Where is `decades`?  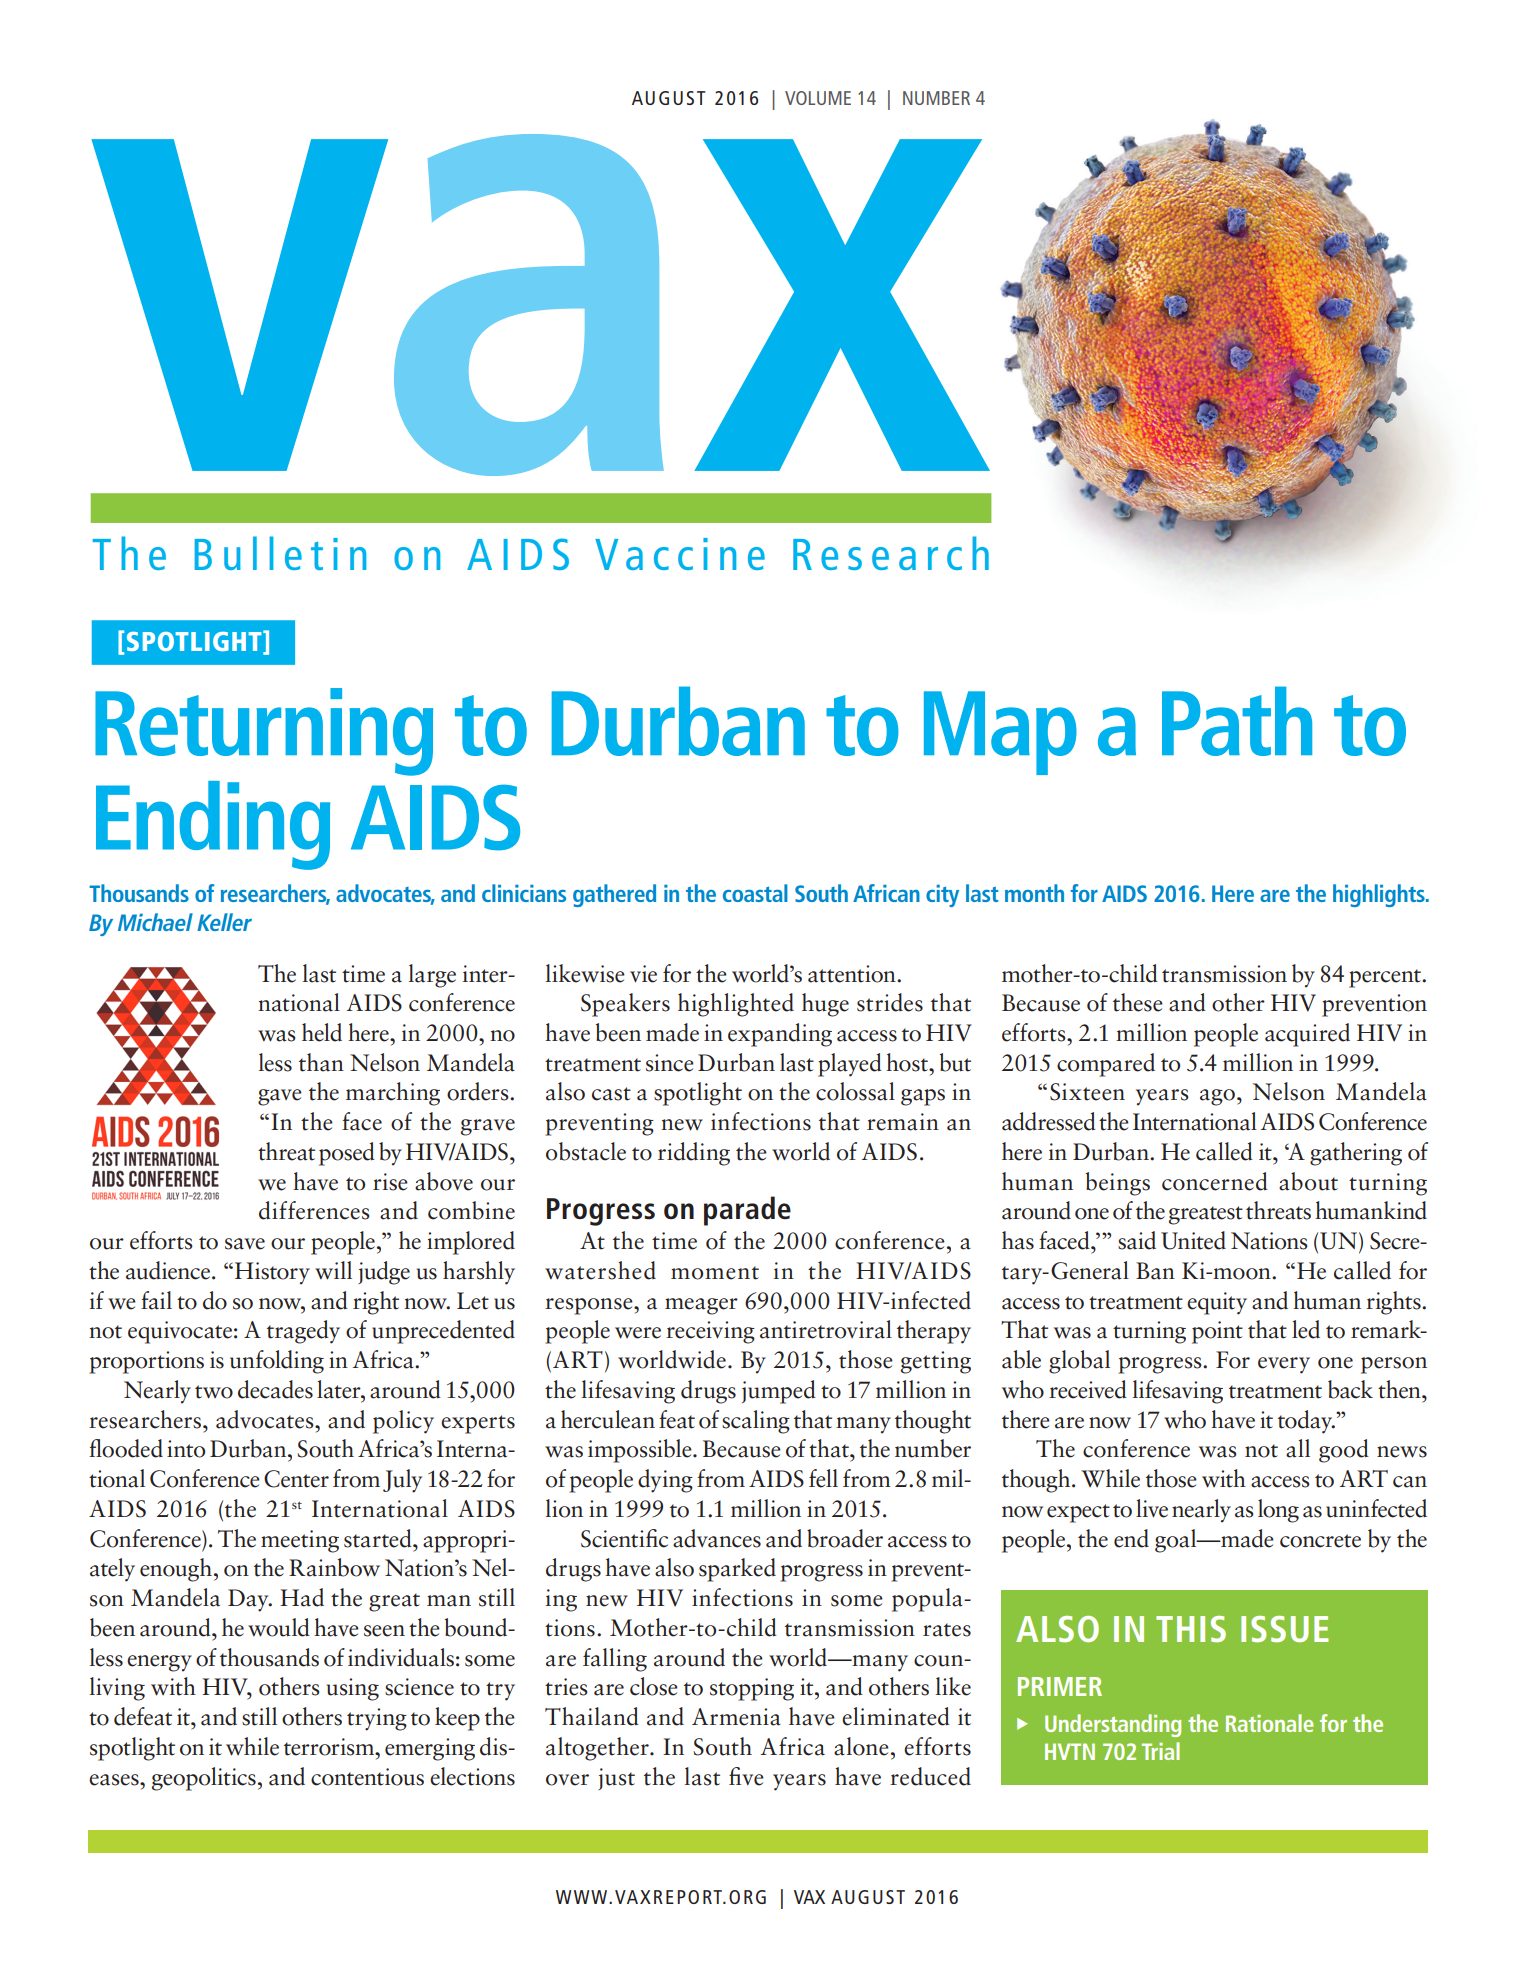 decades is located at coordinates (275, 1389).
